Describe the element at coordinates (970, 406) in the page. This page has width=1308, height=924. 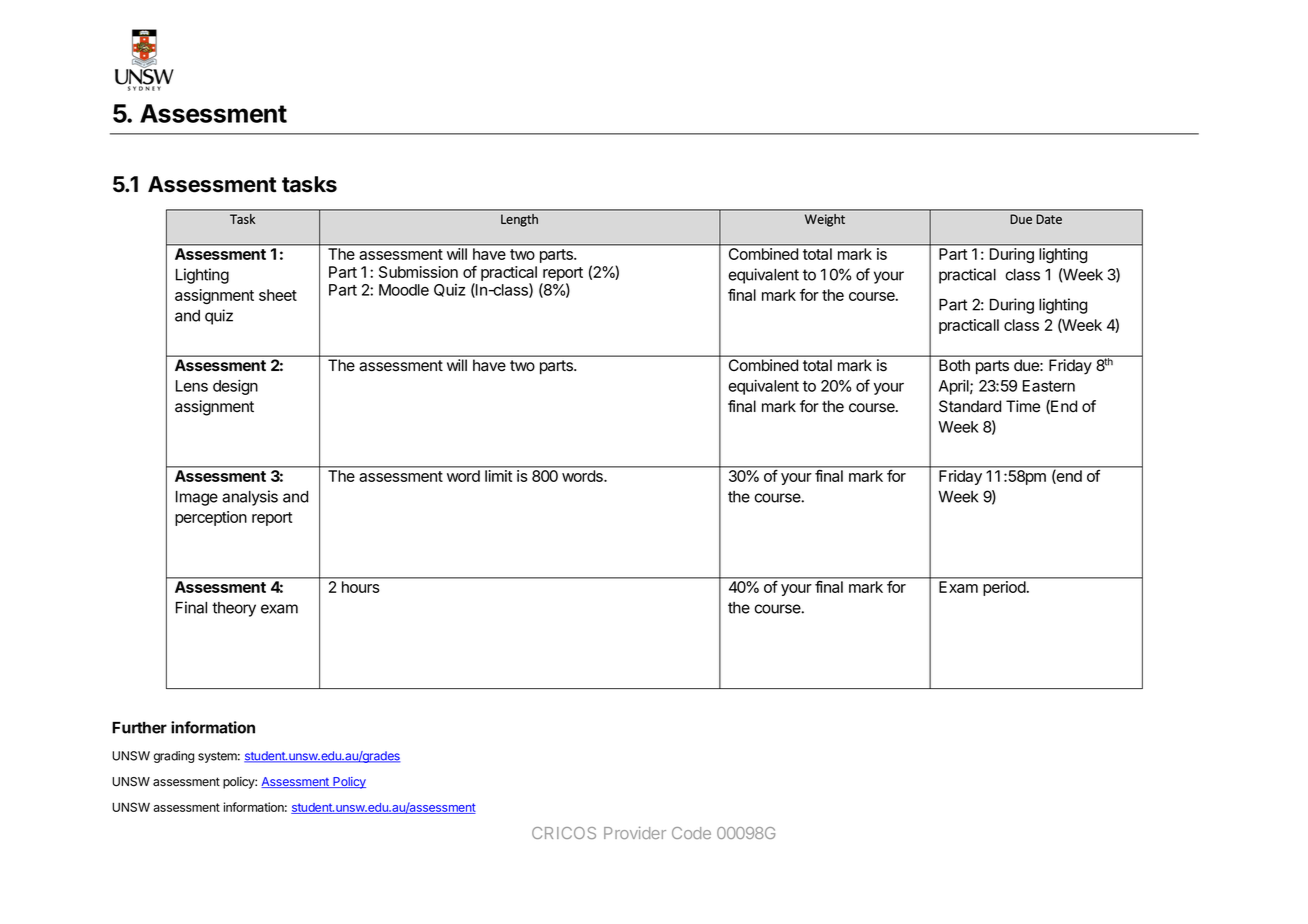
I see `Standard` at that location.
